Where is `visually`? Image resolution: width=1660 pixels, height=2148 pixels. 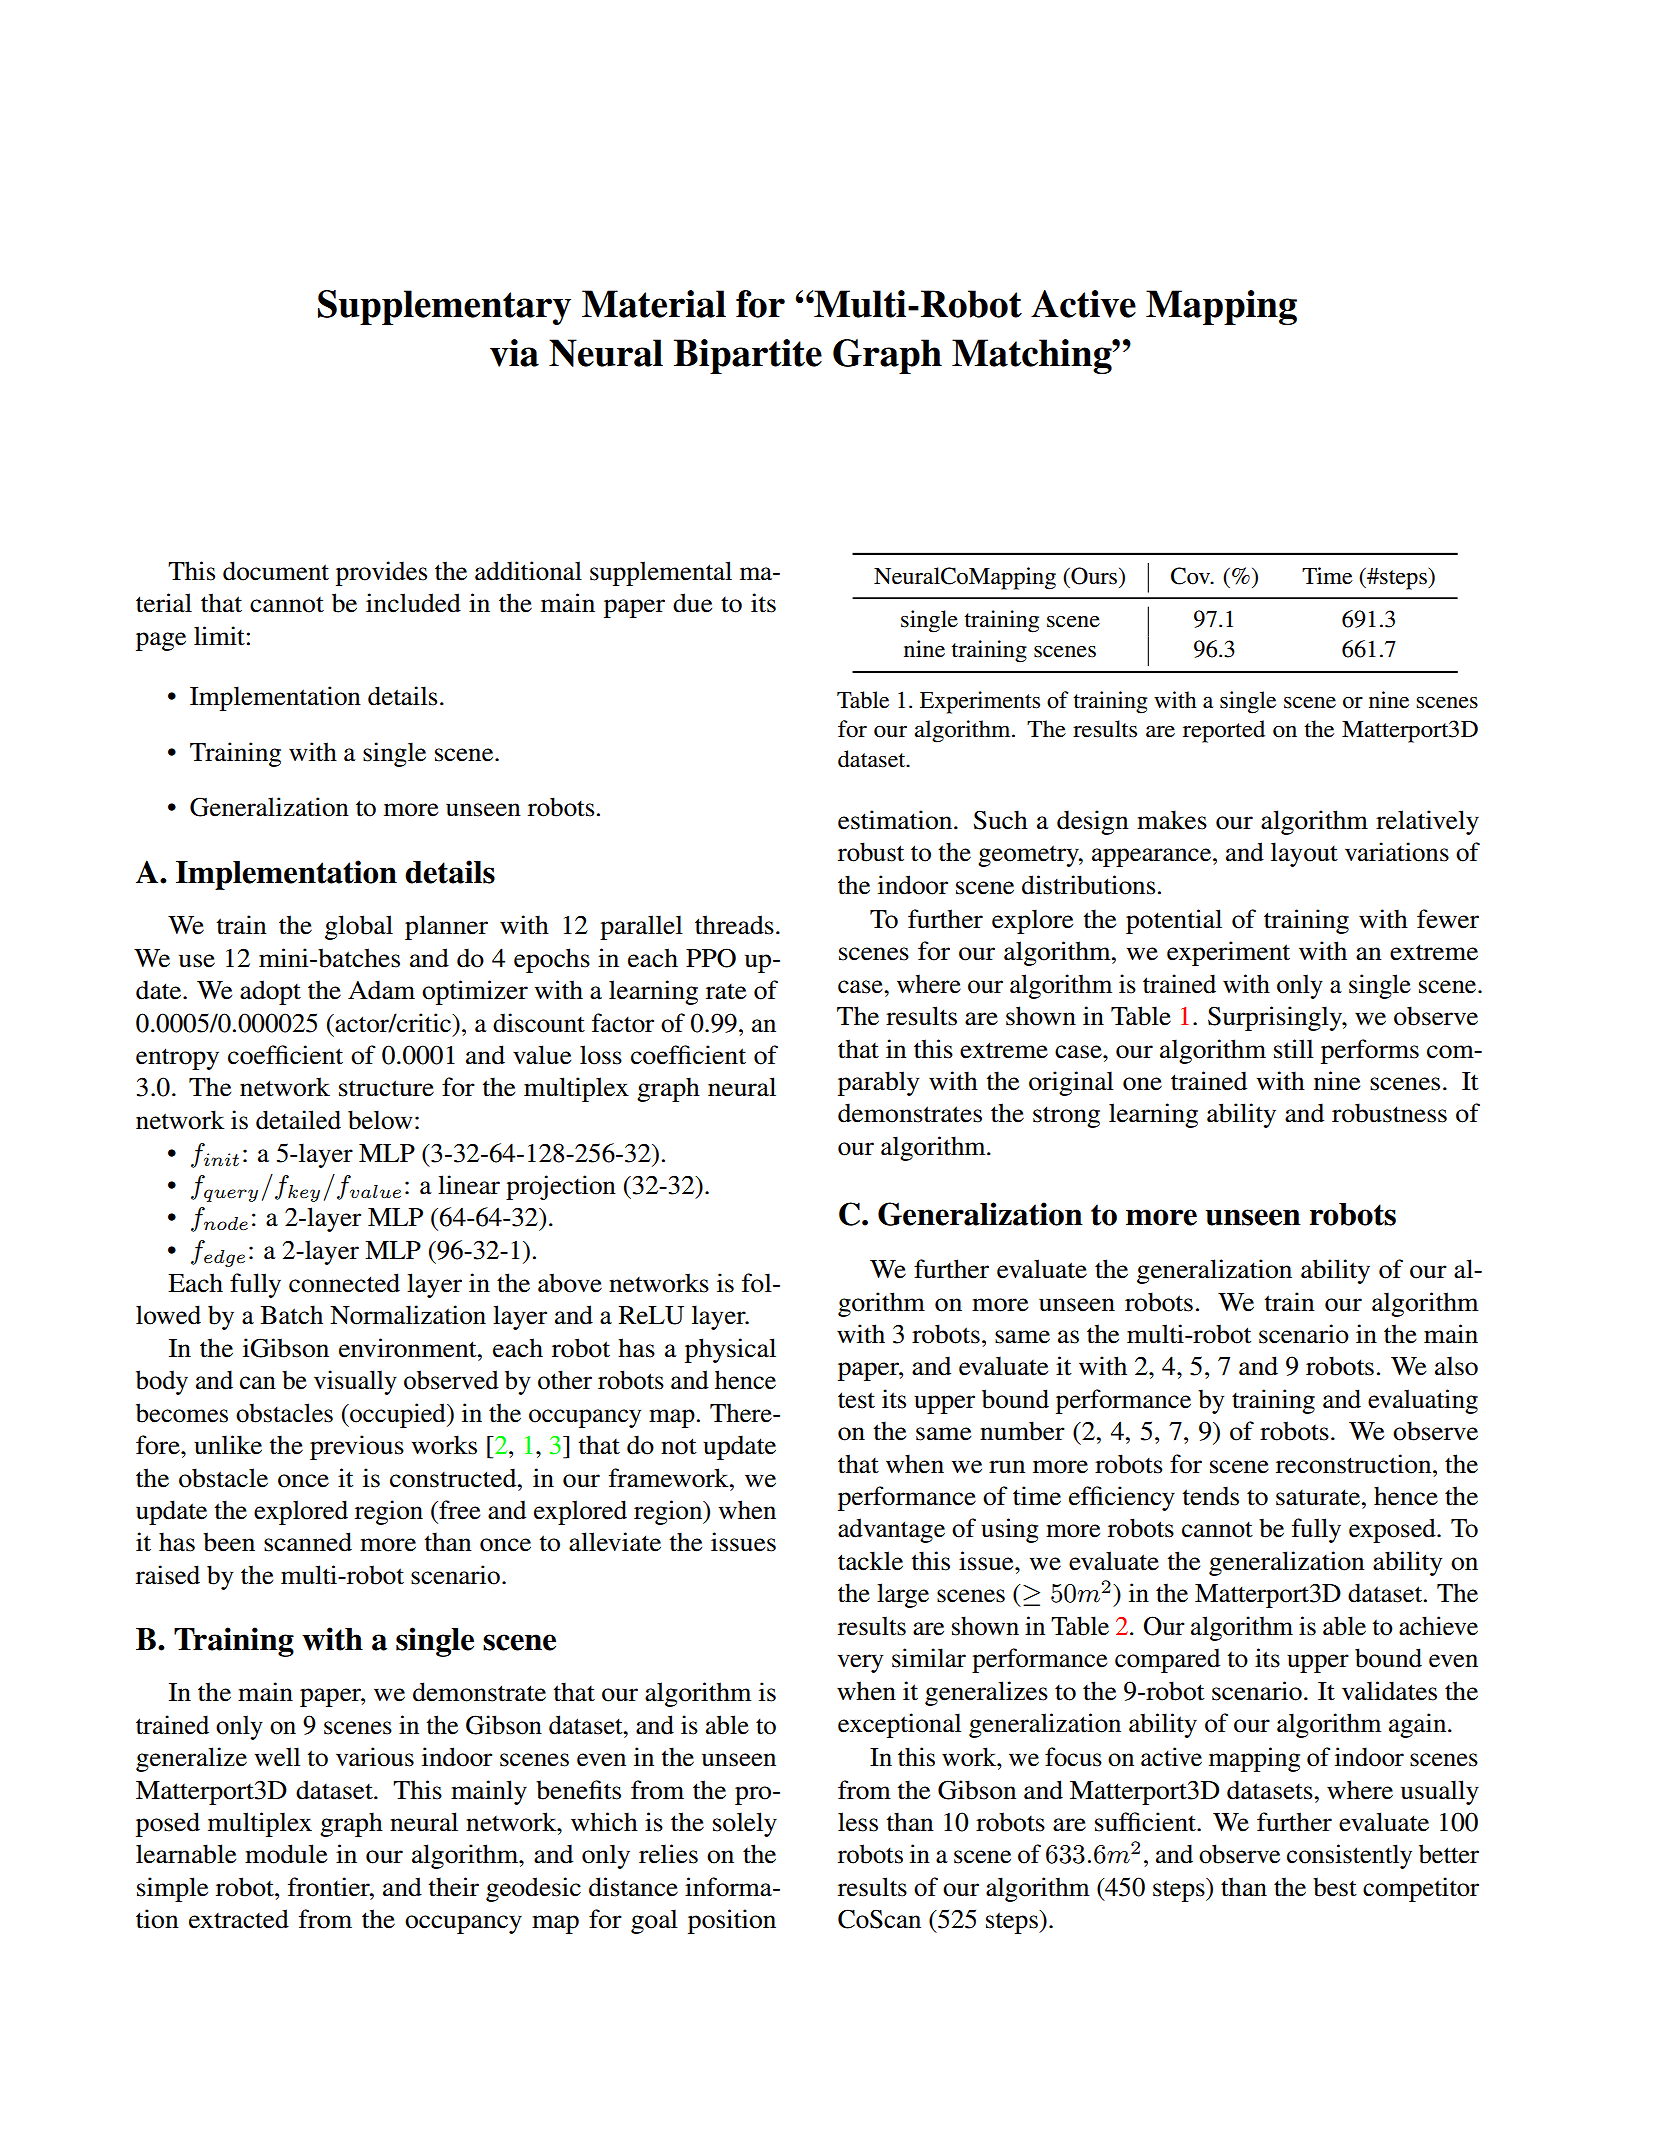 visually is located at coordinates (355, 1382).
